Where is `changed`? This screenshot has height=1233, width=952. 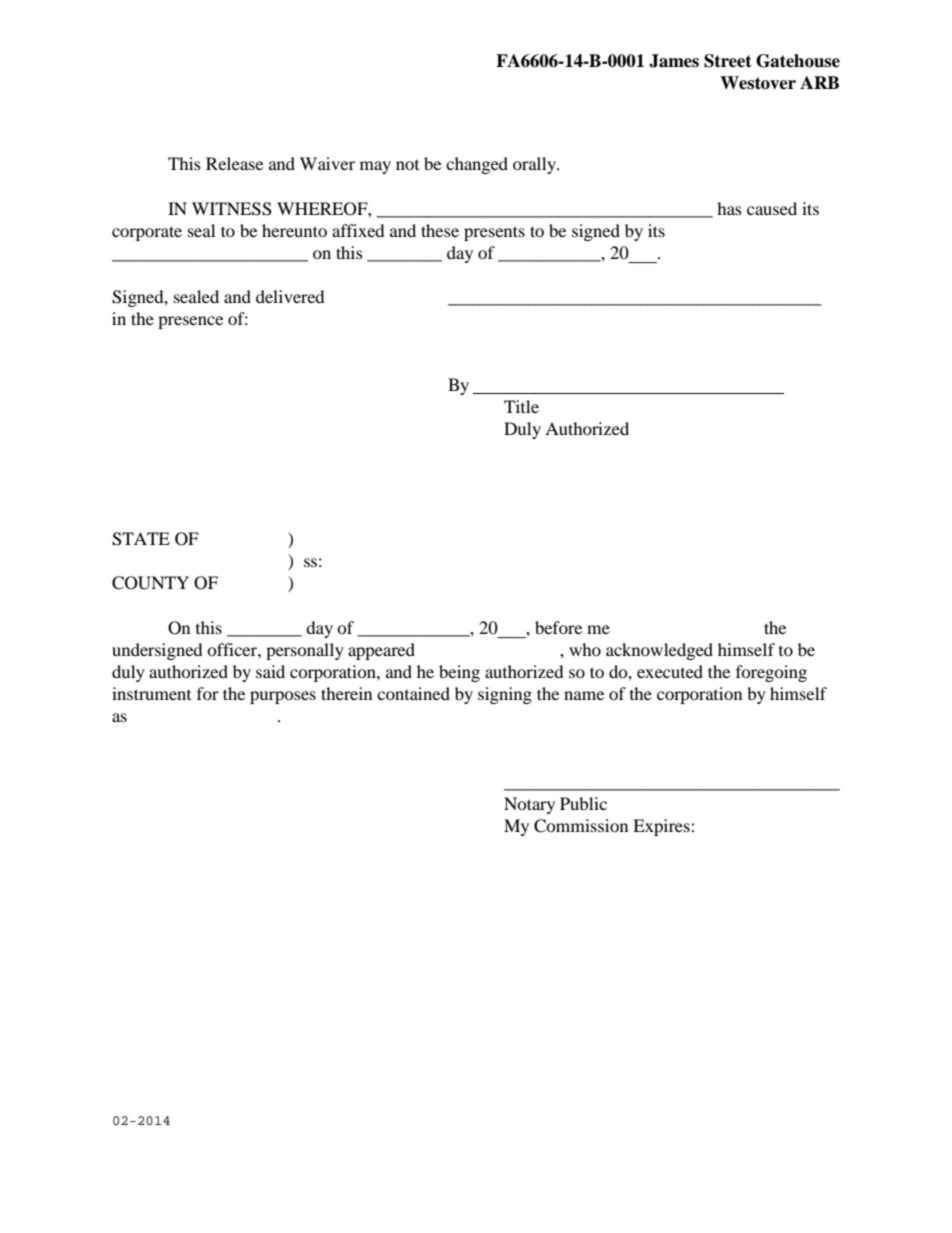
changed is located at coordinates (477, 165).
